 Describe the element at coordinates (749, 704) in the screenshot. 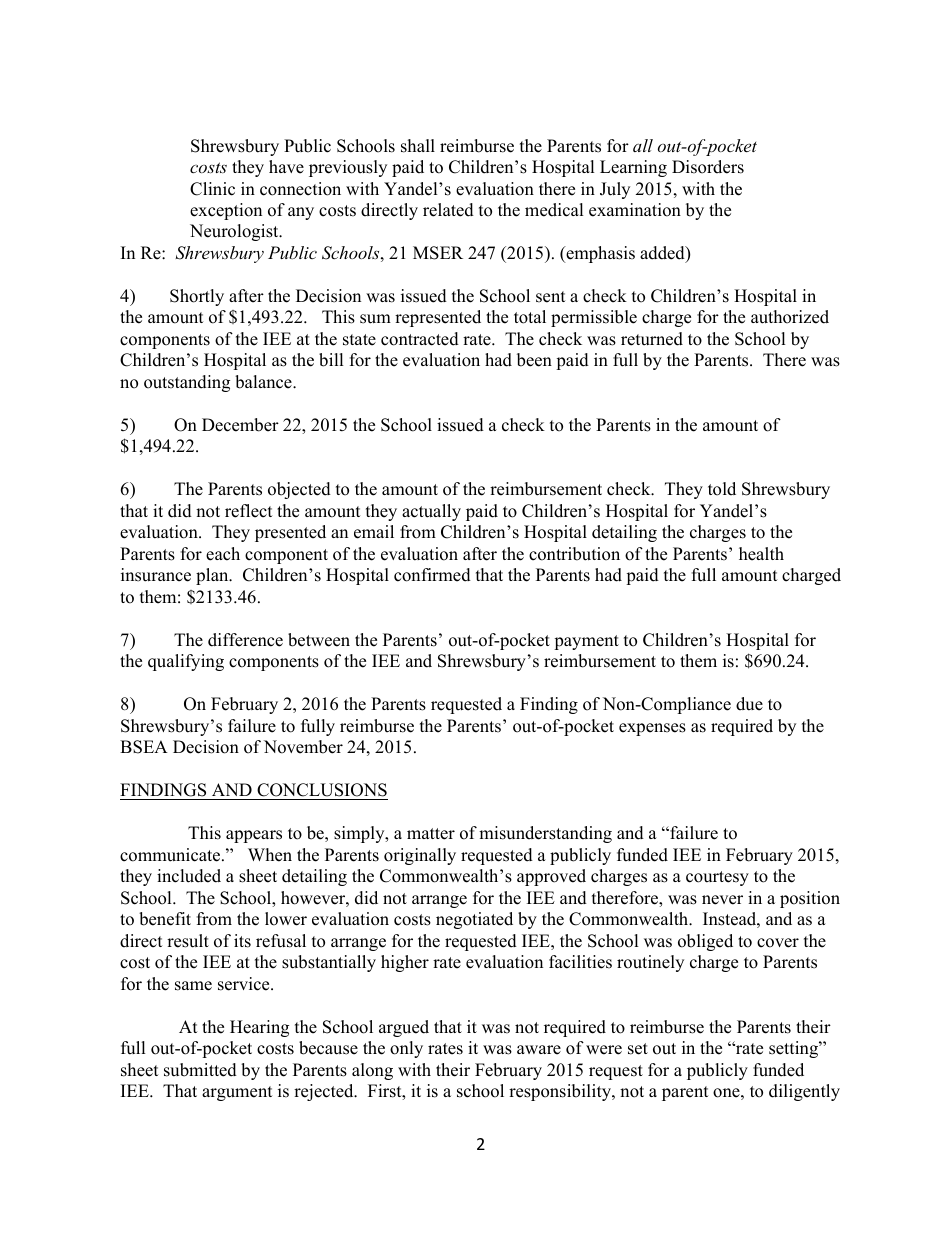

I see `due` at that location.
